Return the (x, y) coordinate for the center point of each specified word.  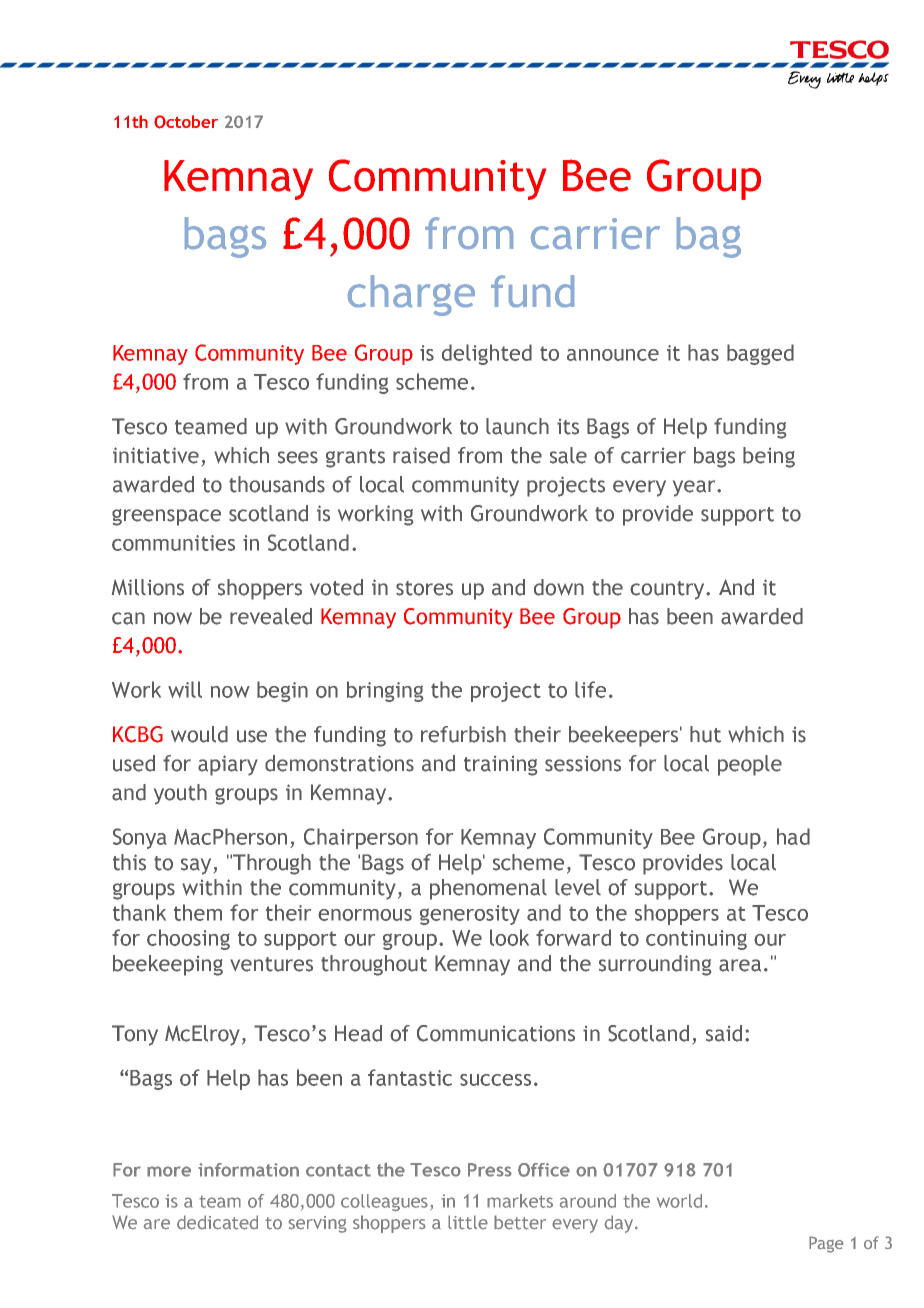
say (196, 866)
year (695, 488)
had (793, 836)
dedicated (217, 1222)
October (186, 122)
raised (421, 455)
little (468, 1222)
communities (173, 543)
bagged (760, 354)
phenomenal (488, 889)
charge (411, 295)
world (679, 1201)
